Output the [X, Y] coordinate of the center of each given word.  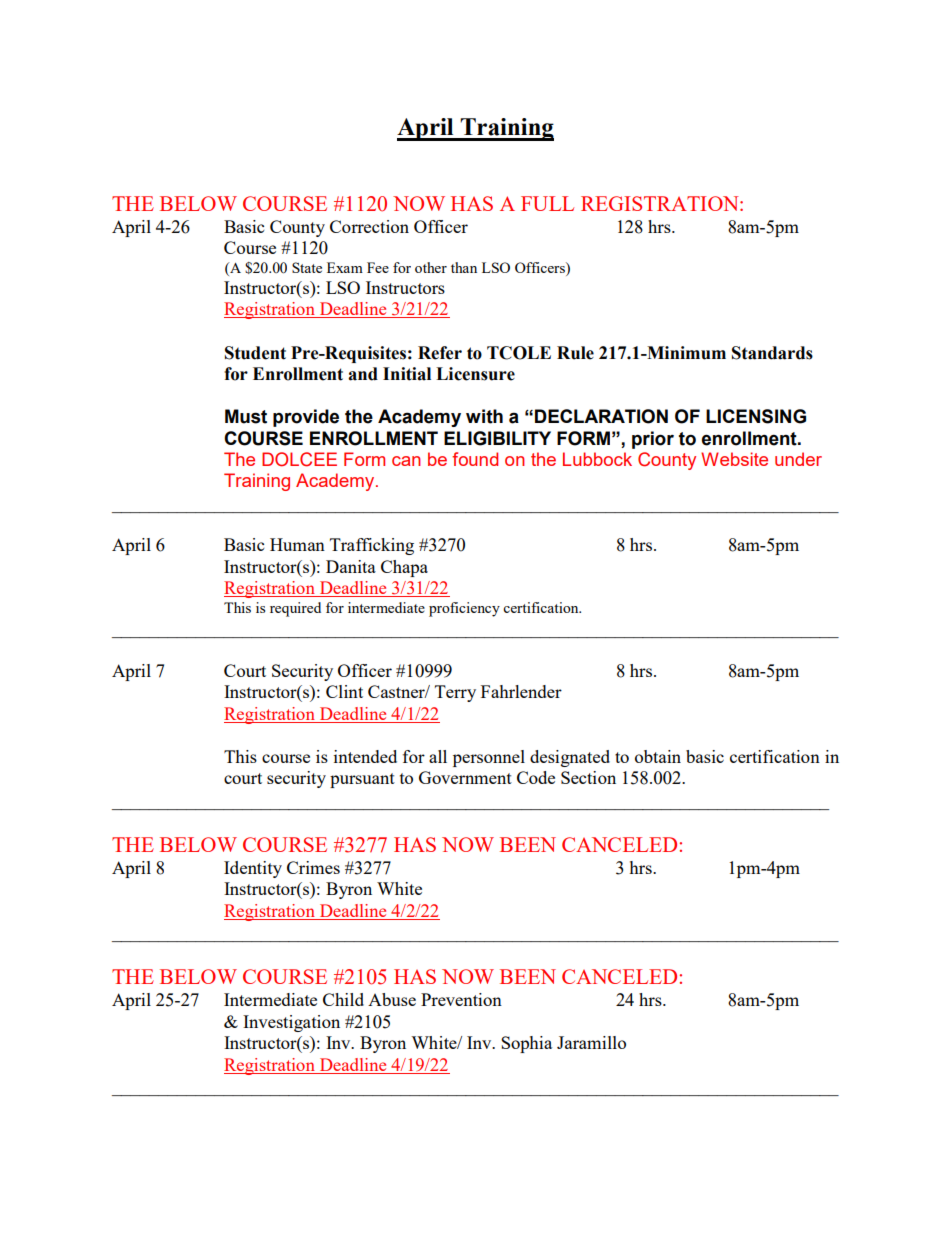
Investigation [291, 1023]
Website [734, 459]
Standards [772, 353]
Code [536, 777]
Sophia [526, 1044]
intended [365, 756]
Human [297, 544]
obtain [658, 756]
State [307, 267]
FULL [547, 203]
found [475, 459]
